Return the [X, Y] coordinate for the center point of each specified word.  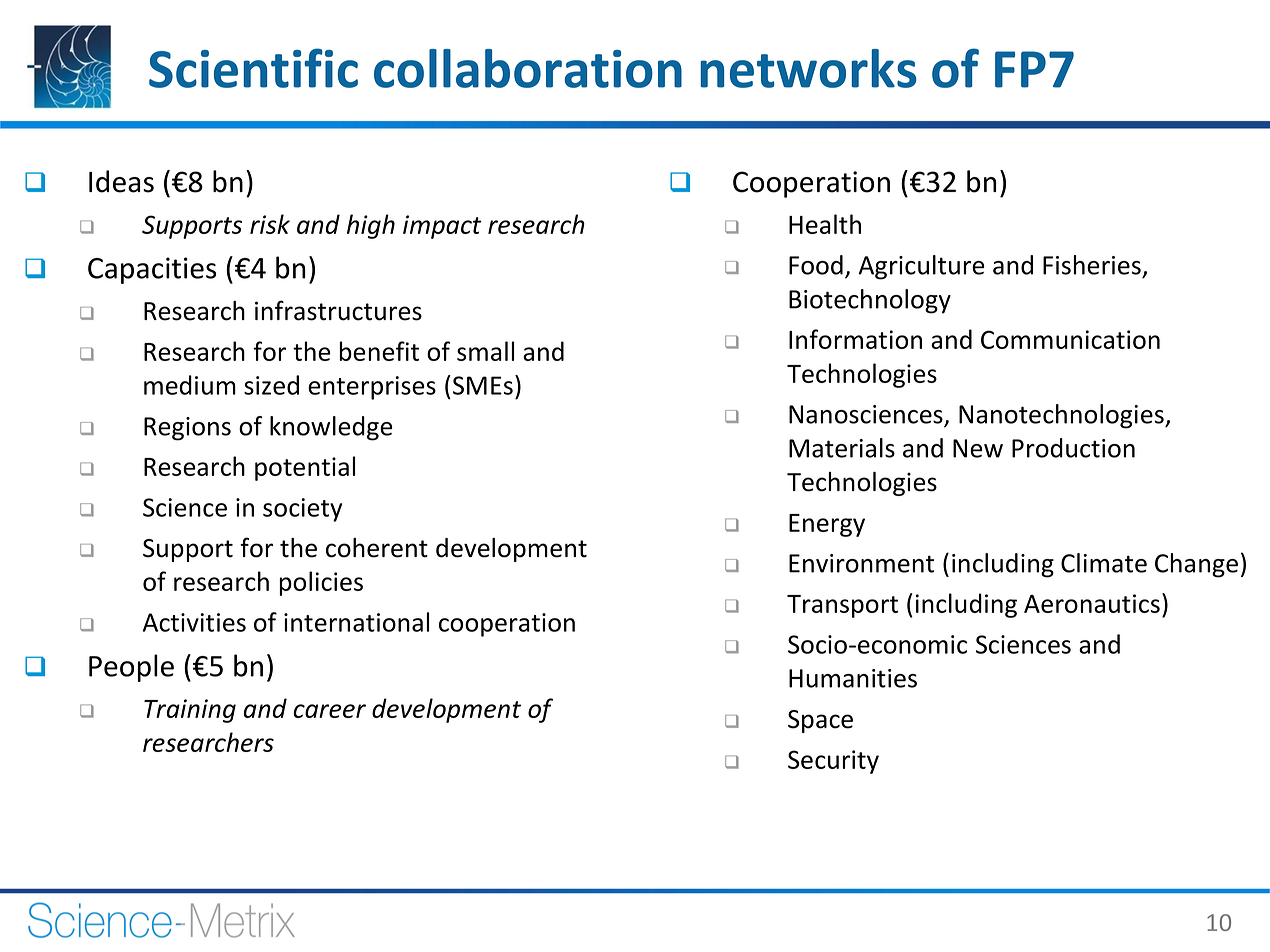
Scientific [253, 68]
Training [190, 711]
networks [808, 68]
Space [820, 721]
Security [833, 762]
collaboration [528, 68]
